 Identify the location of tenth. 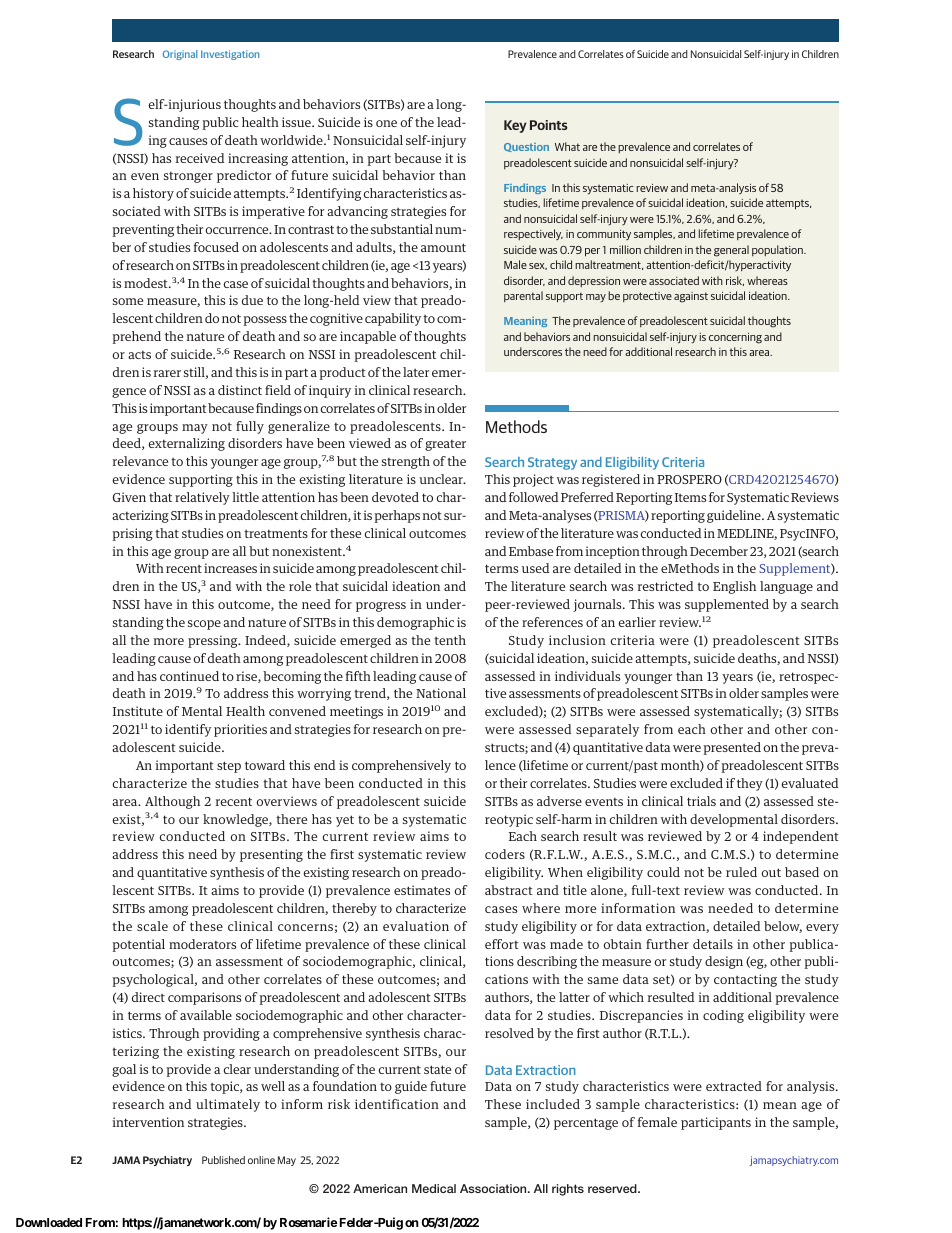
(450, 640).
